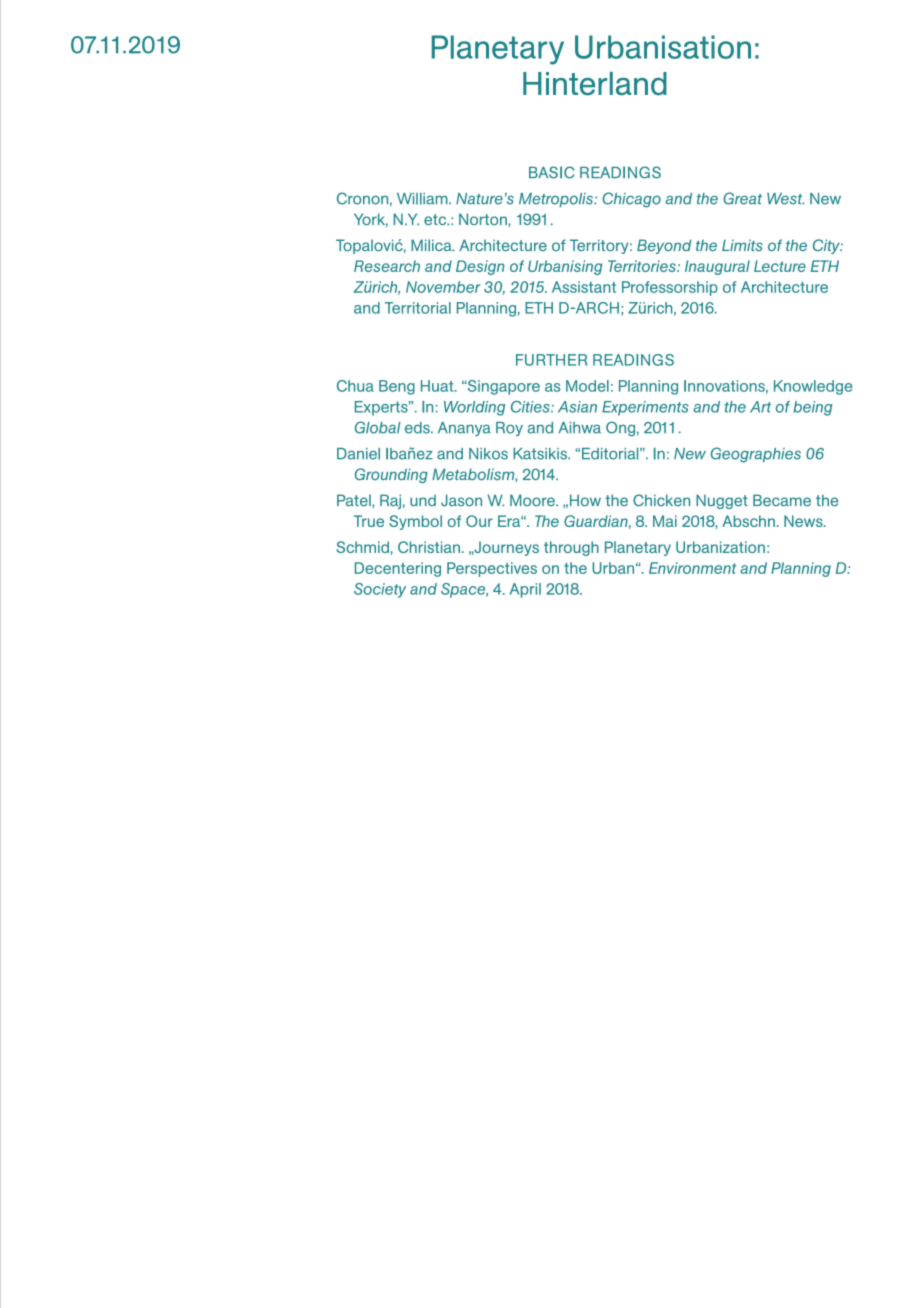 The width and height of the screenshot is (924, 1308). I want to click on Art, so click(760, 407).
